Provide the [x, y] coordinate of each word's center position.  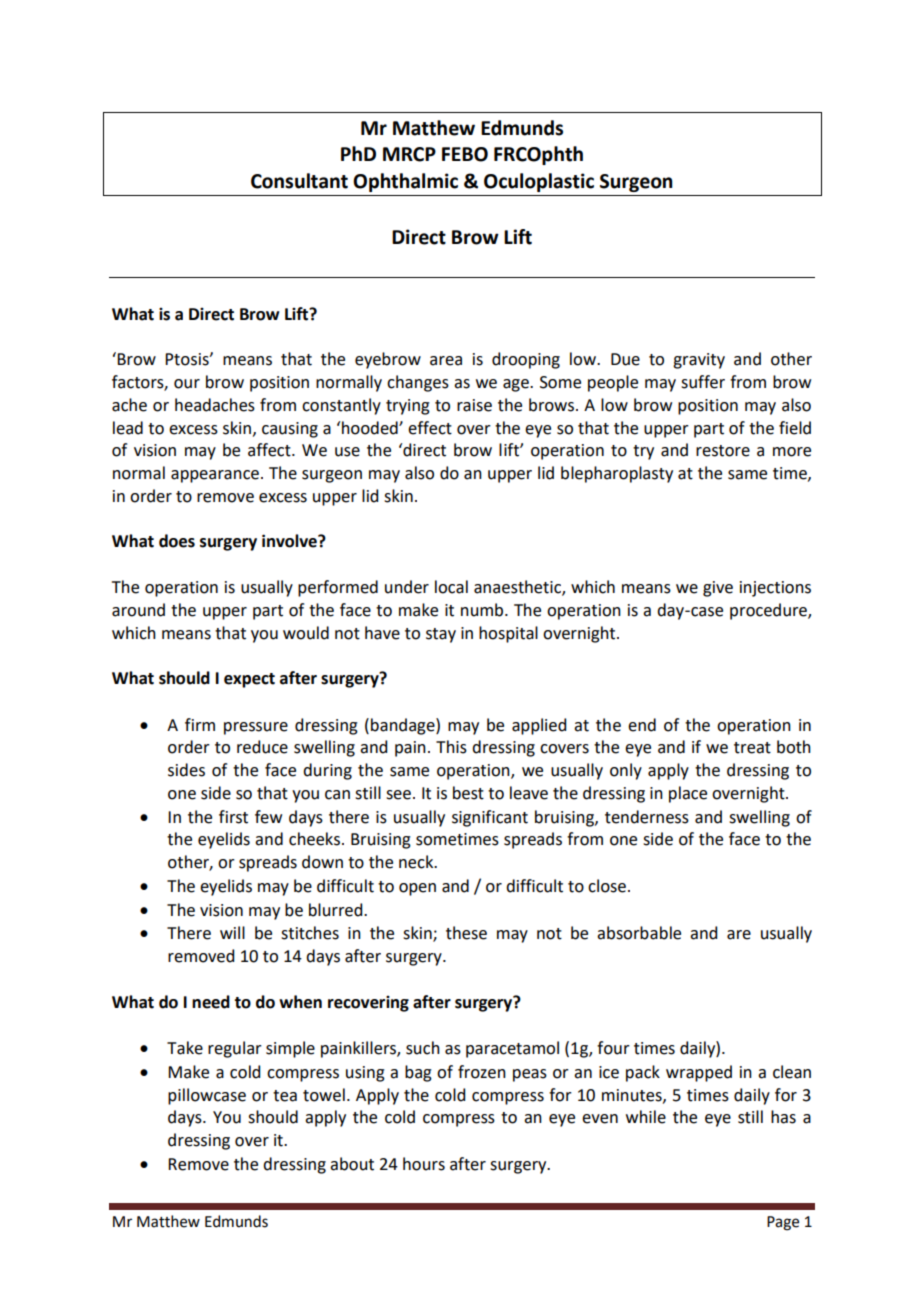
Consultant [299, 181]
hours [424, 1164]
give [718, 589]
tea [285, 1096]
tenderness [647, 817]
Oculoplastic [539, 182]
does [177, 541]
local [451, 587]
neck [417, 862]
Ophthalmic [405, 182]
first [233, 817]
